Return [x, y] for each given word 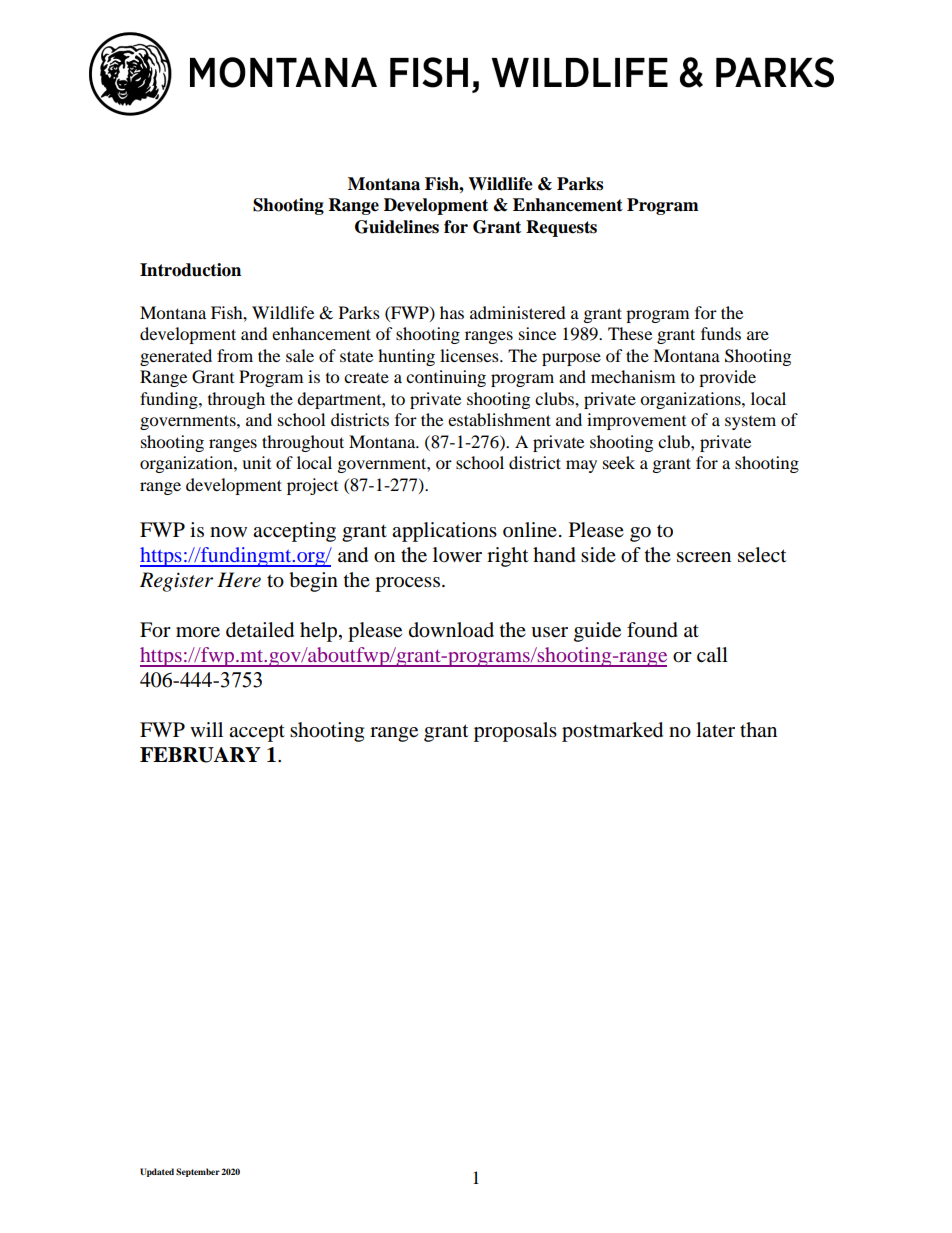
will [206, 729]
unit [256, 462]
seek [619, 462]
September [198, 1172]
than [758, 729]
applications [444, 532]
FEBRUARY [200, 755]
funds [721, 333]
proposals [515, 732]
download [451, 630]
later [715, 730]
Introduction [190, 270]
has [452, 312]
